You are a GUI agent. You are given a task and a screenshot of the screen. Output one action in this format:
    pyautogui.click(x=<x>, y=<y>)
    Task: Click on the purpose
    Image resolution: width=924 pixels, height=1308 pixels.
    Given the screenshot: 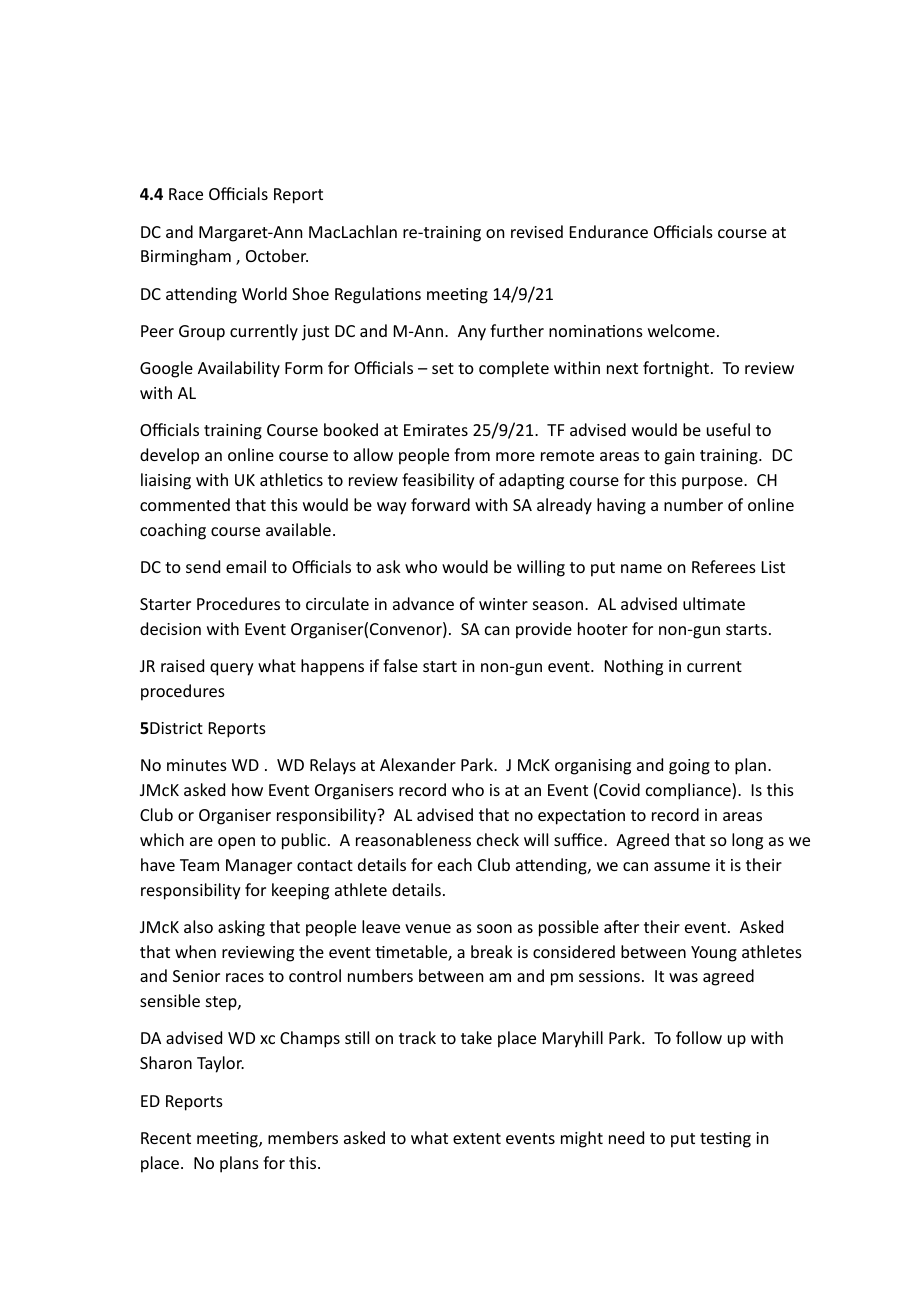 What is the action you would take?
    pyautogui.click(x=713, y=483)
